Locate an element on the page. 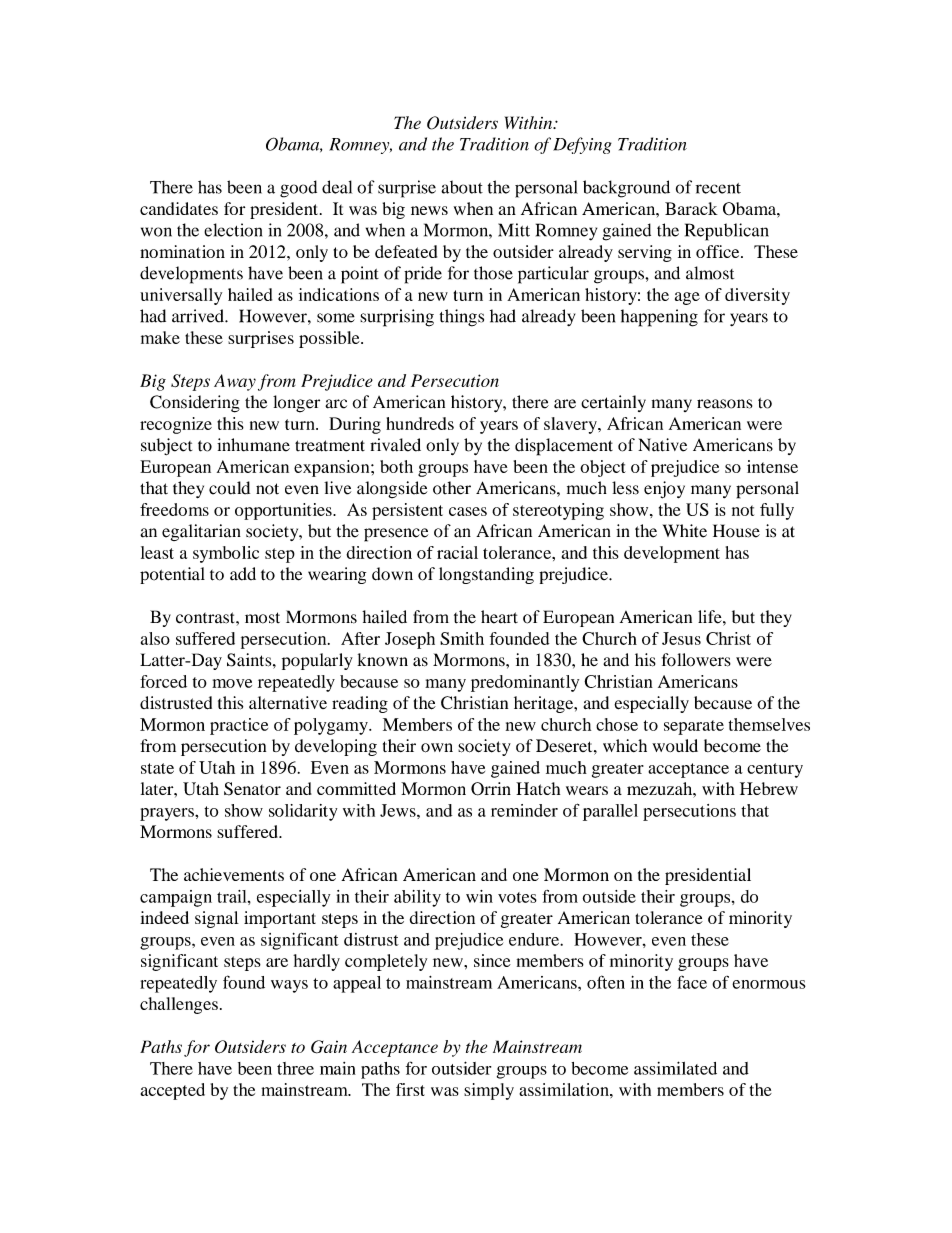 The height and width of the document is (1233, 952). three is located at coordinates (295, 1068).
